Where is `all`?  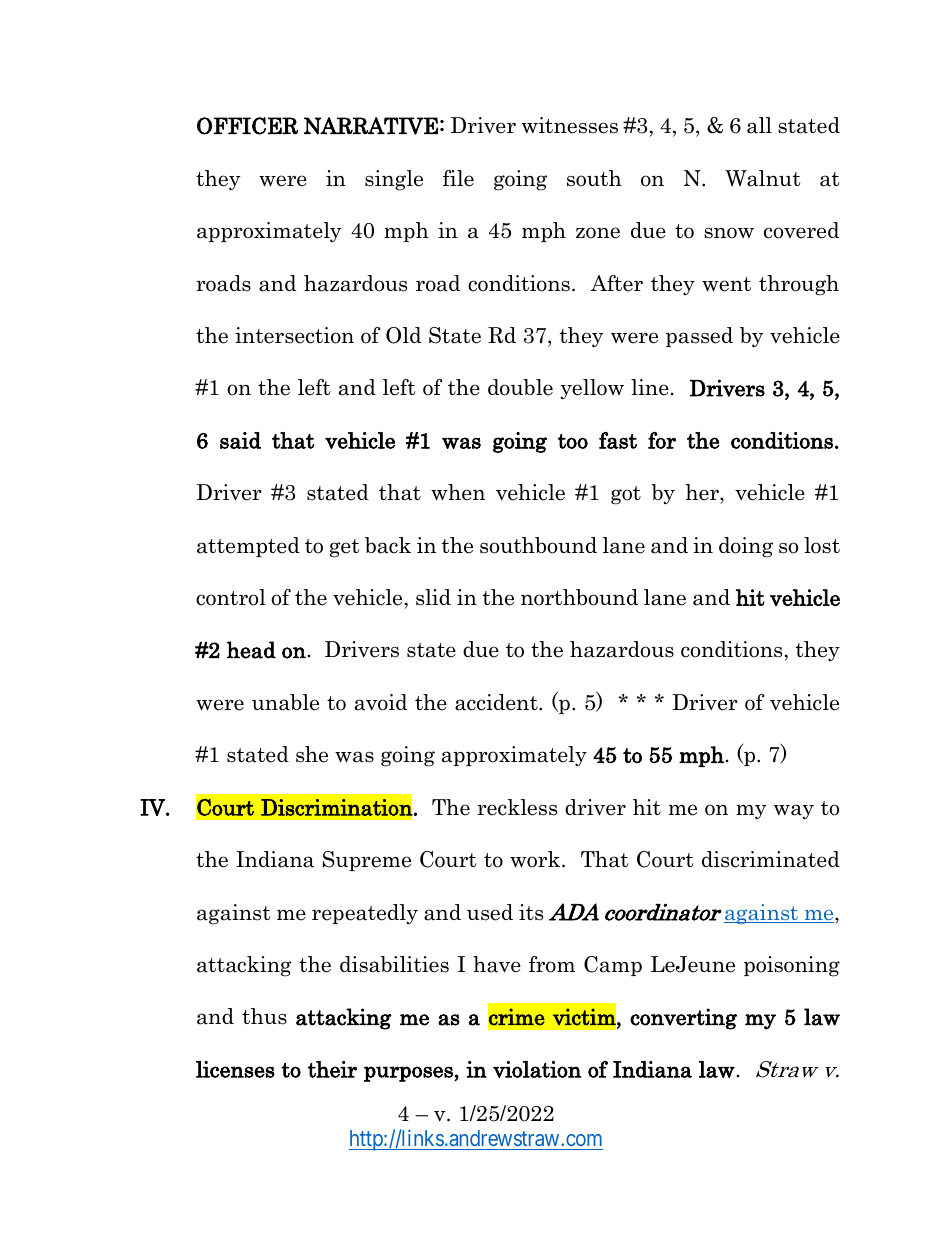 all is located at coordinates (759, 125).
